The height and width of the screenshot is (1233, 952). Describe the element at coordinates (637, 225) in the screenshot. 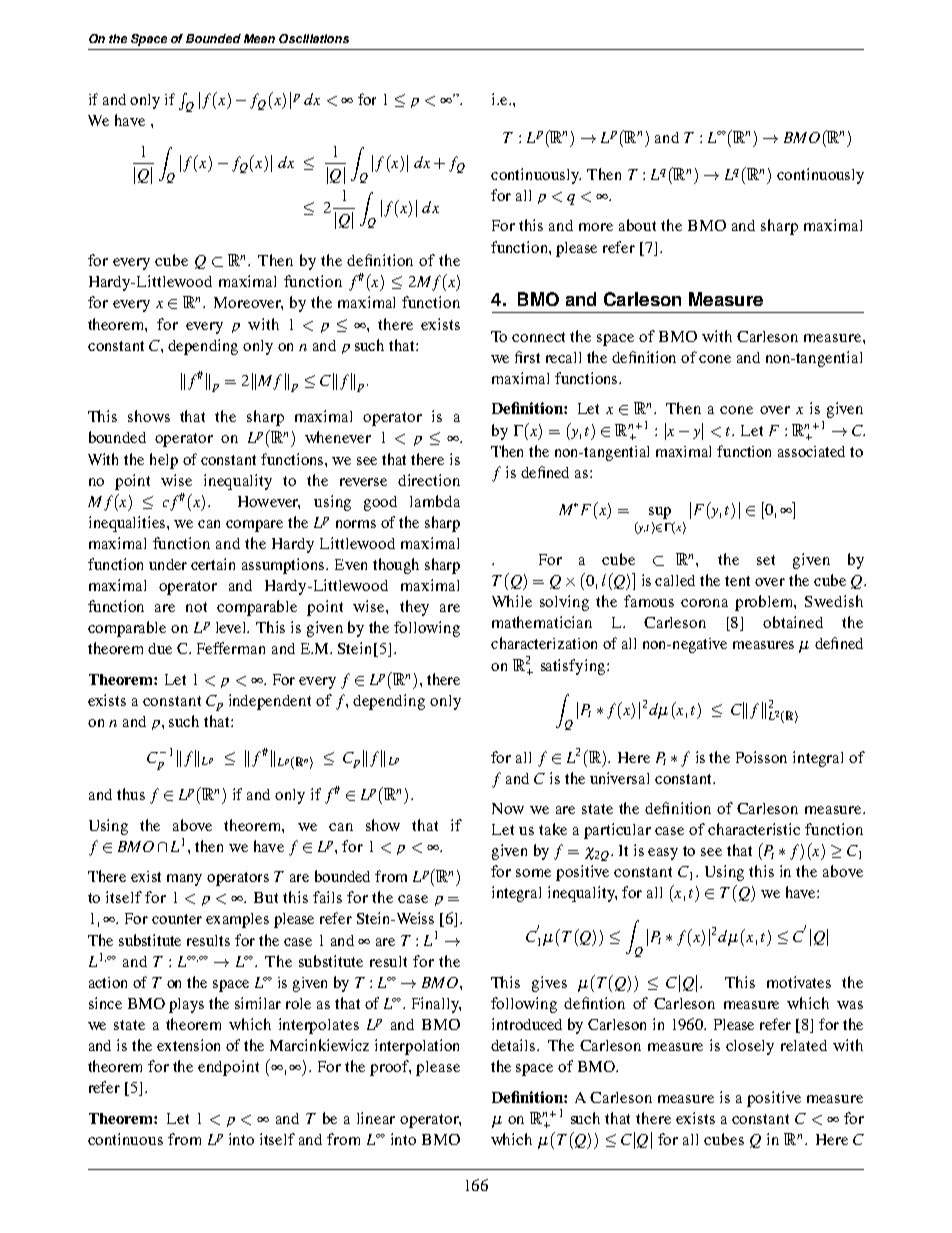

I see `about` at that location.
